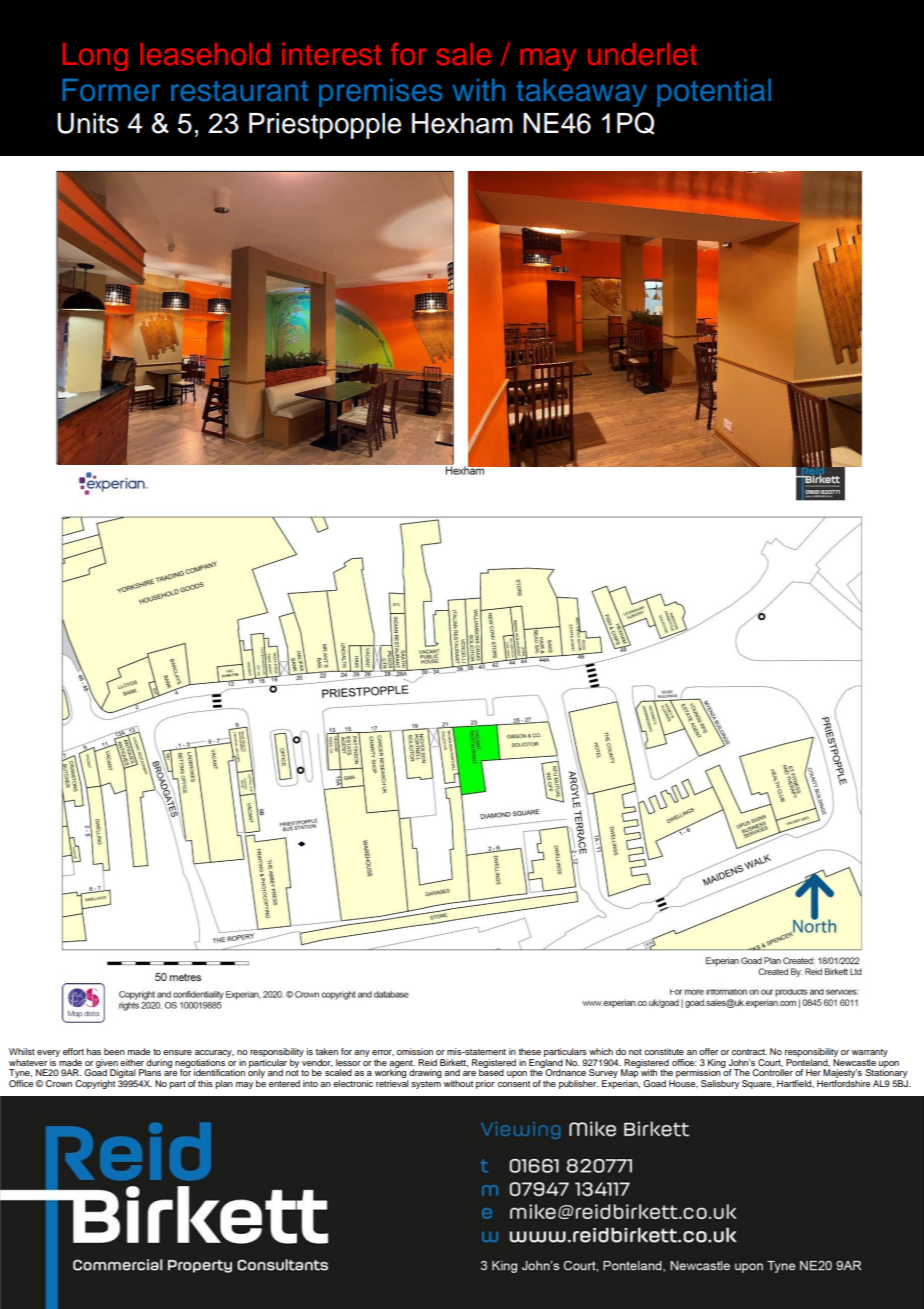 This image has width=924, height=1309. What do you see at coordinates (529, 1051) in the image?
I see `these` at bounding box center [529, 1051].
